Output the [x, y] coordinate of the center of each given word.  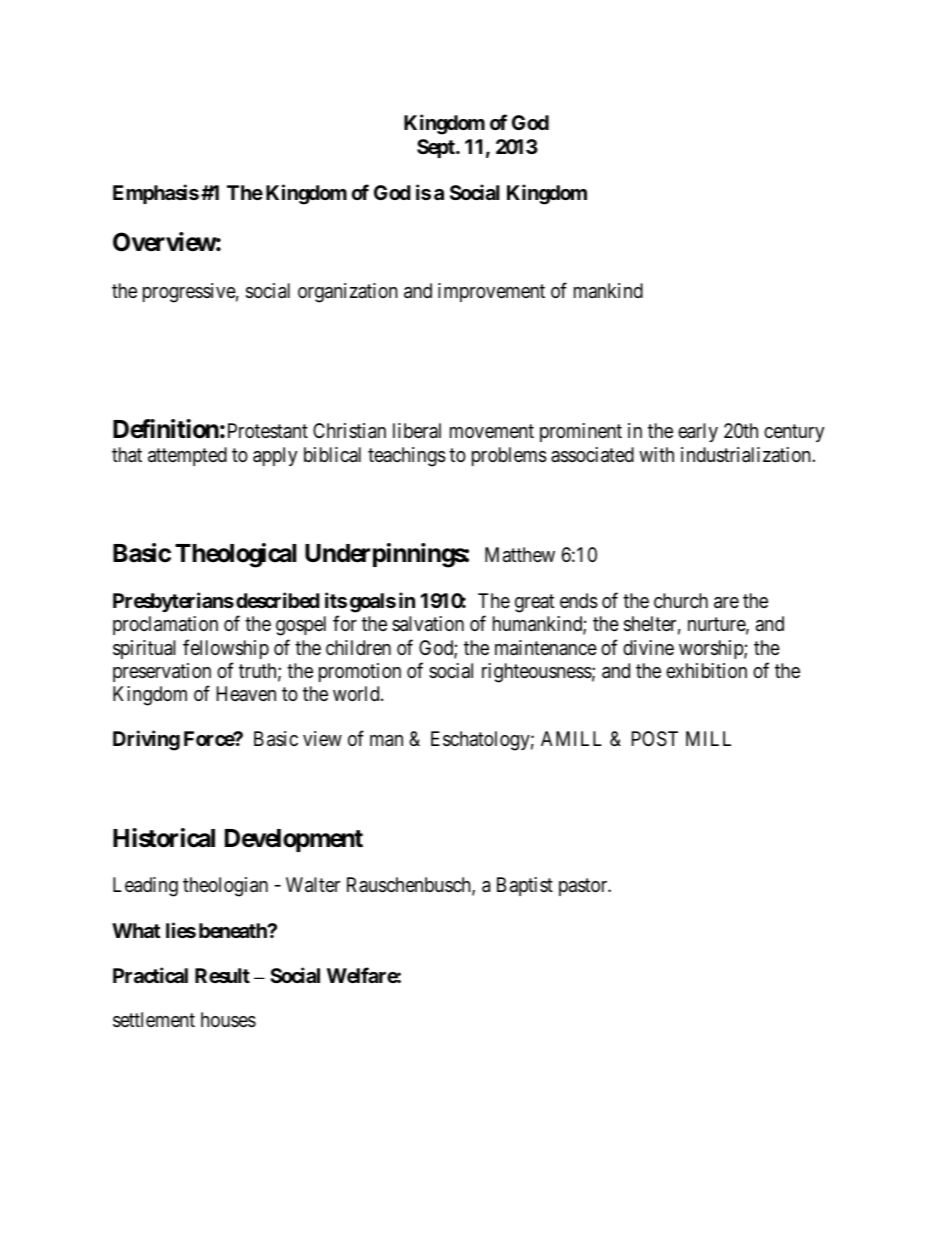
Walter [313, 885]
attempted [187, 456]
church [681, 600]
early [698, 432]
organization [348, 293]
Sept [437, 148]
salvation [428, 624]
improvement [491, 292]
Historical [164, 838]
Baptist [525, 886]
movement [492, 431]
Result [222, 975]
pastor [584, 887]
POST [655, 739]
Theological [235, 555]
